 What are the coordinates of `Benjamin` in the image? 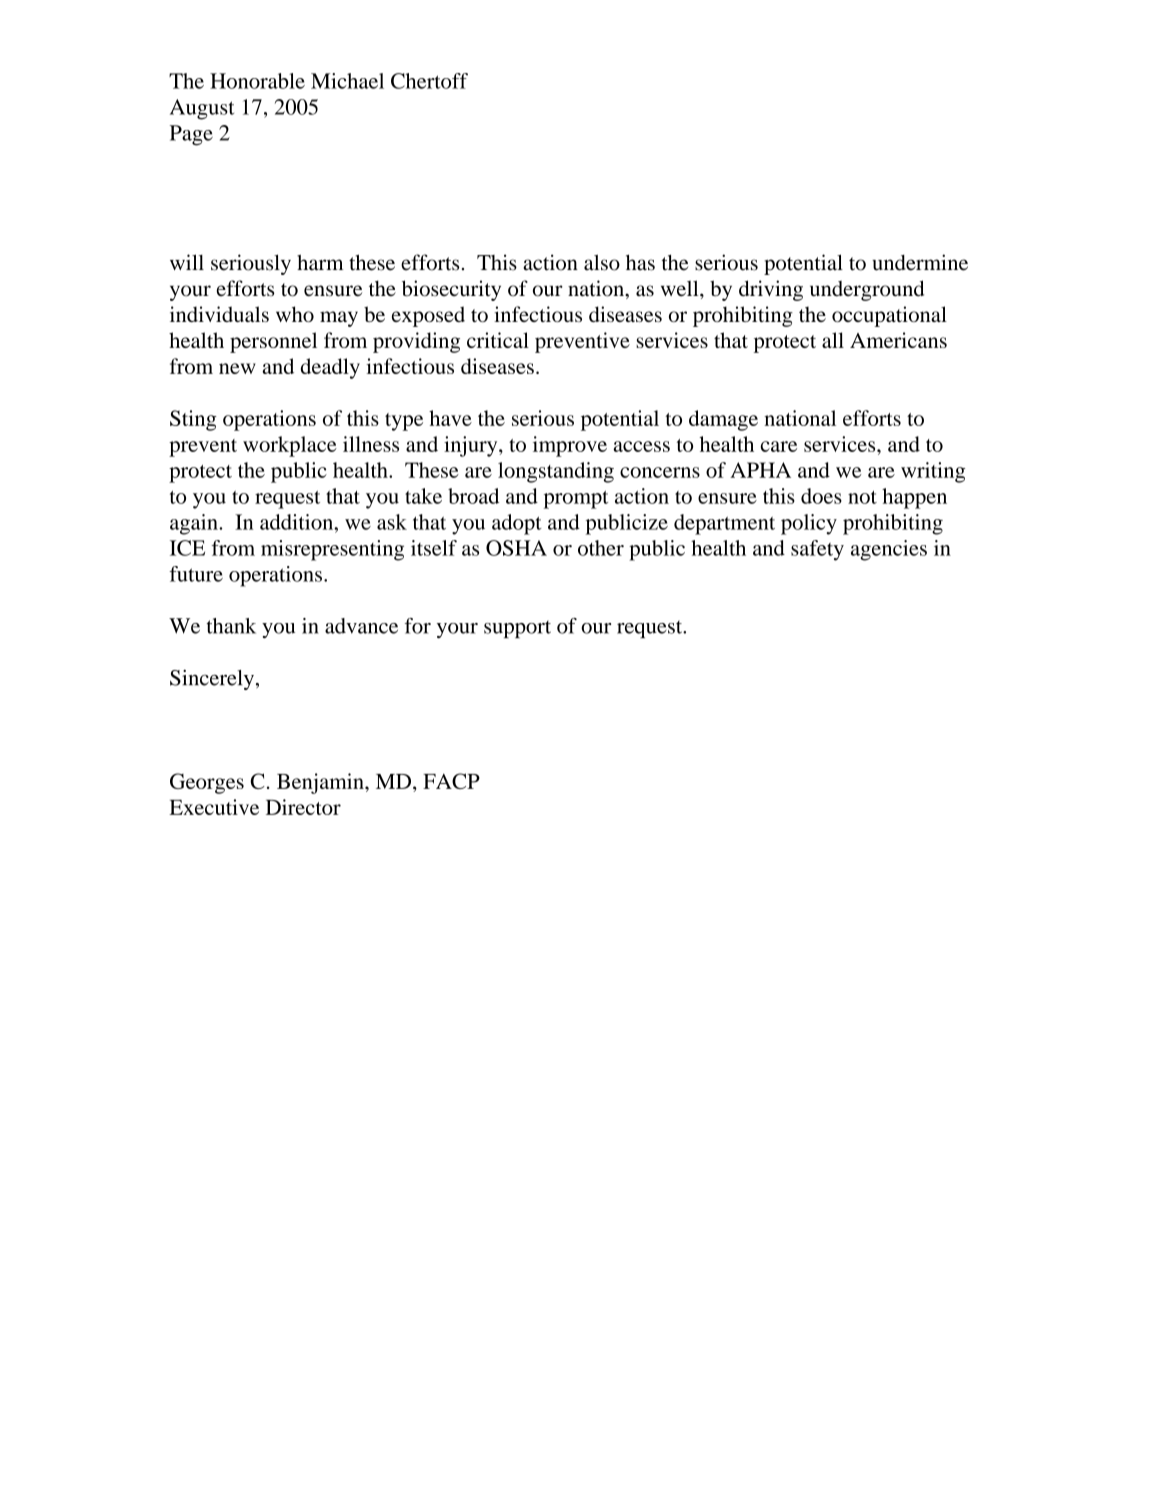 It's located at (321, 783).
